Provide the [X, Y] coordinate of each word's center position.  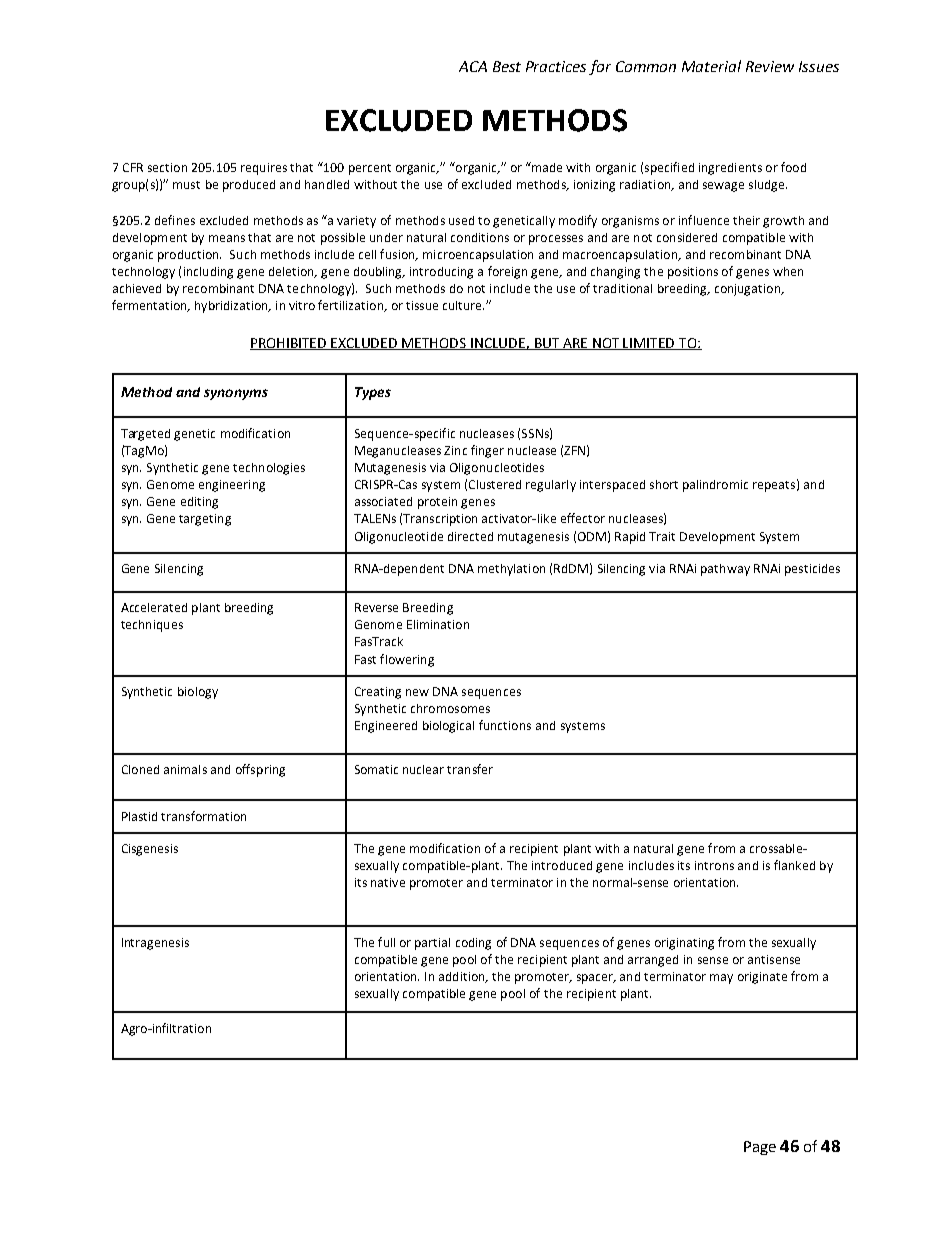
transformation [203, 816]
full [386, 942]
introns [714, 865]
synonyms [236, 394]
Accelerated [154, 607]
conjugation [749, 290]
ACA [473, 66]
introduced [562, 865]
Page [760, 1148]
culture [463, 305]
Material [711, 66]
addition [463, 977]
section [167, 167]
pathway [725, 570]
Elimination [438, 624]
